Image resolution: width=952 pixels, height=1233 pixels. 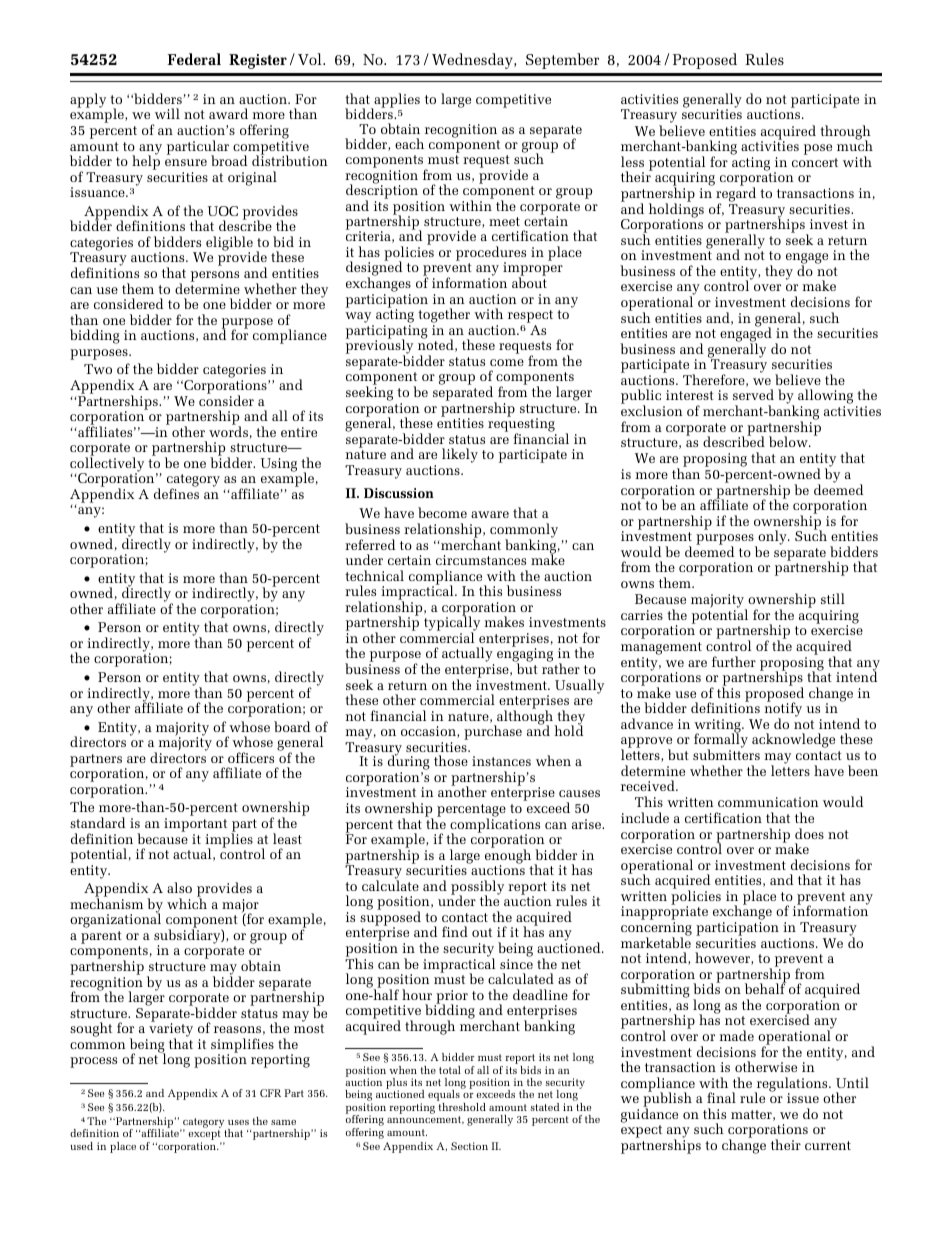 I want to click on served, so click(x=753, y=394).
